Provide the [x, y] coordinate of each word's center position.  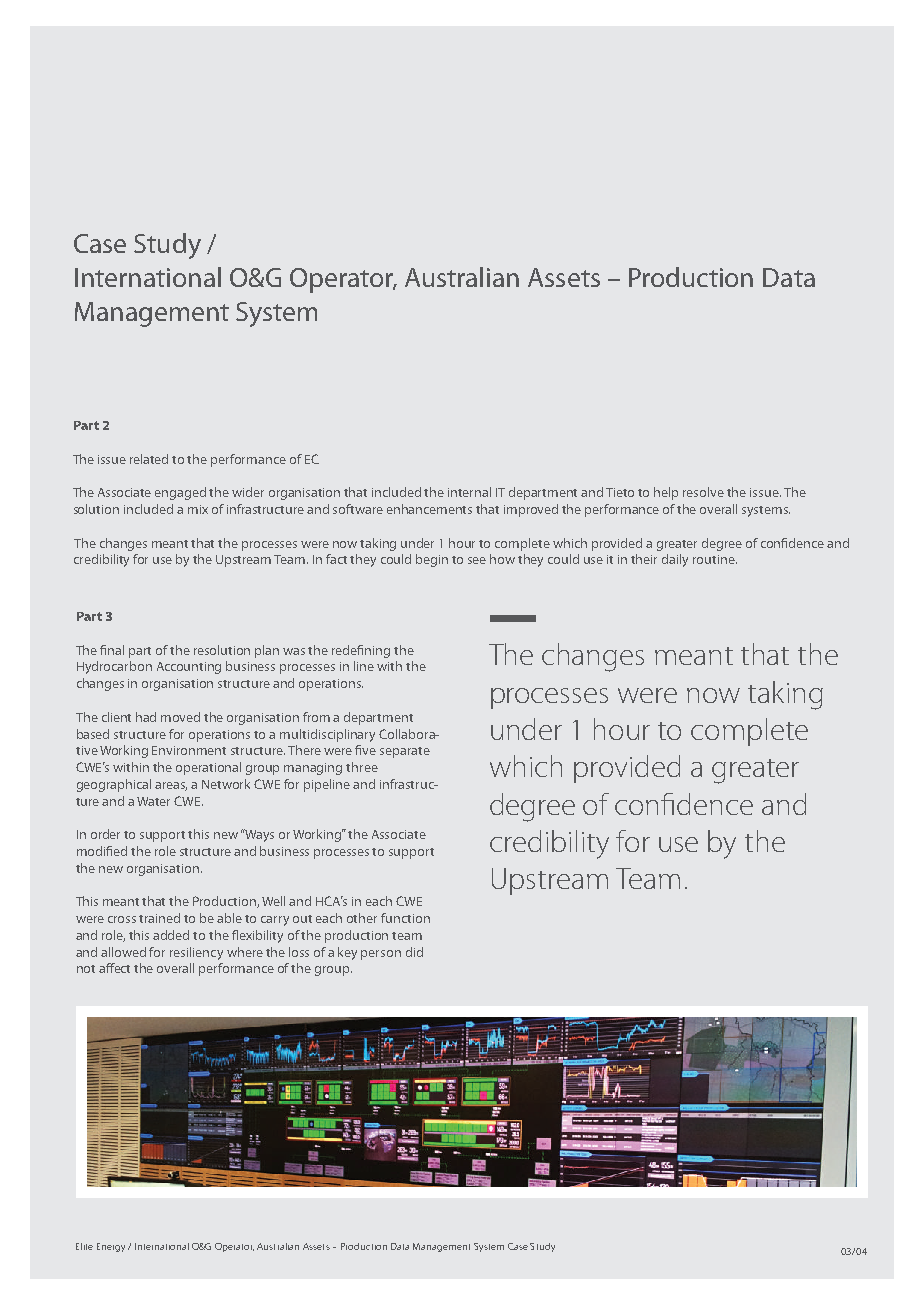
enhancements [429, 509]
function [405, 918]
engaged [180, 493]
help [666, 493]
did [414, 952]
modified [102, 851]
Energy [111, 1247]
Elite [84, 1246]
